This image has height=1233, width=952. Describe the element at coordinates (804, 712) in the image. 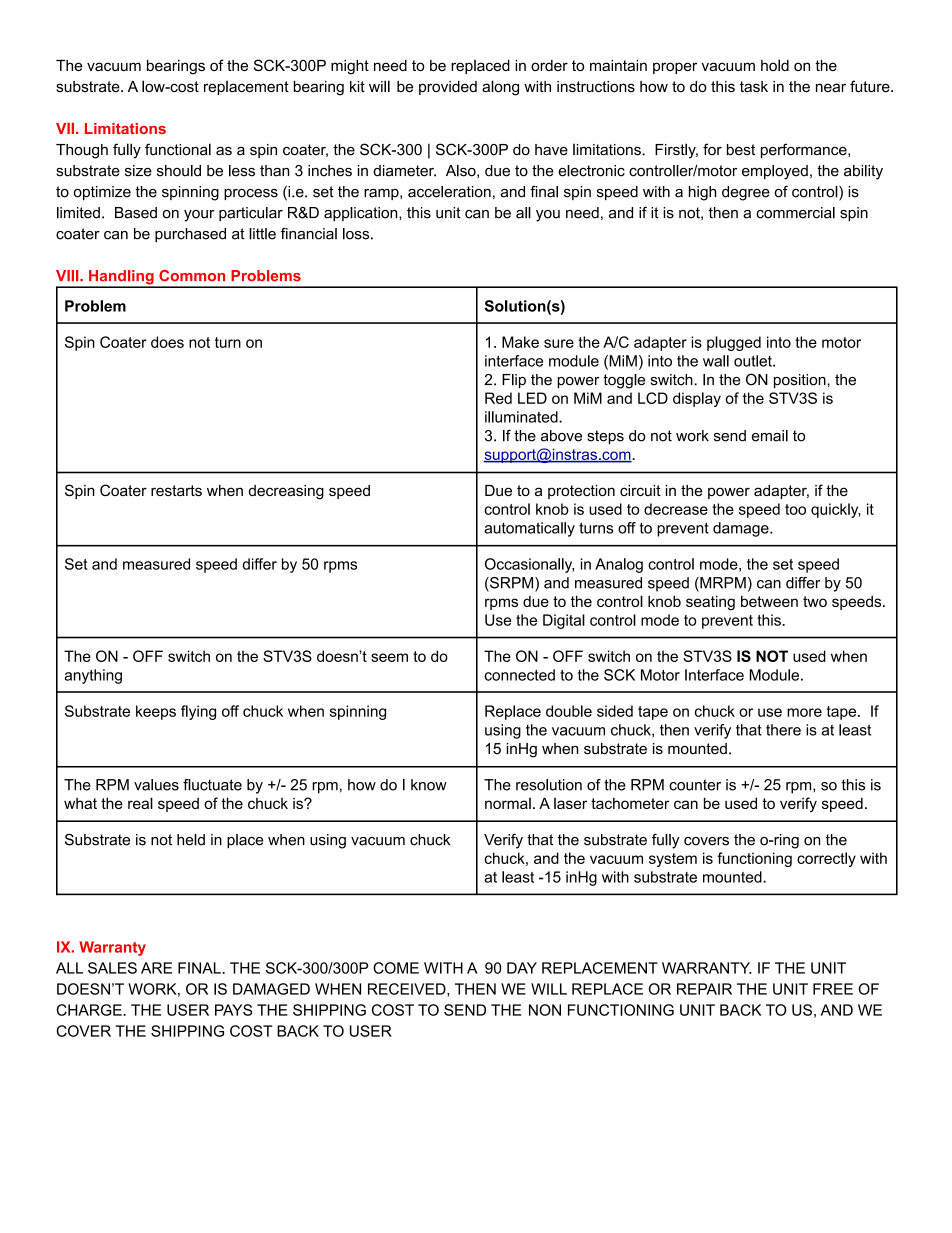

I see `more` at that location.
